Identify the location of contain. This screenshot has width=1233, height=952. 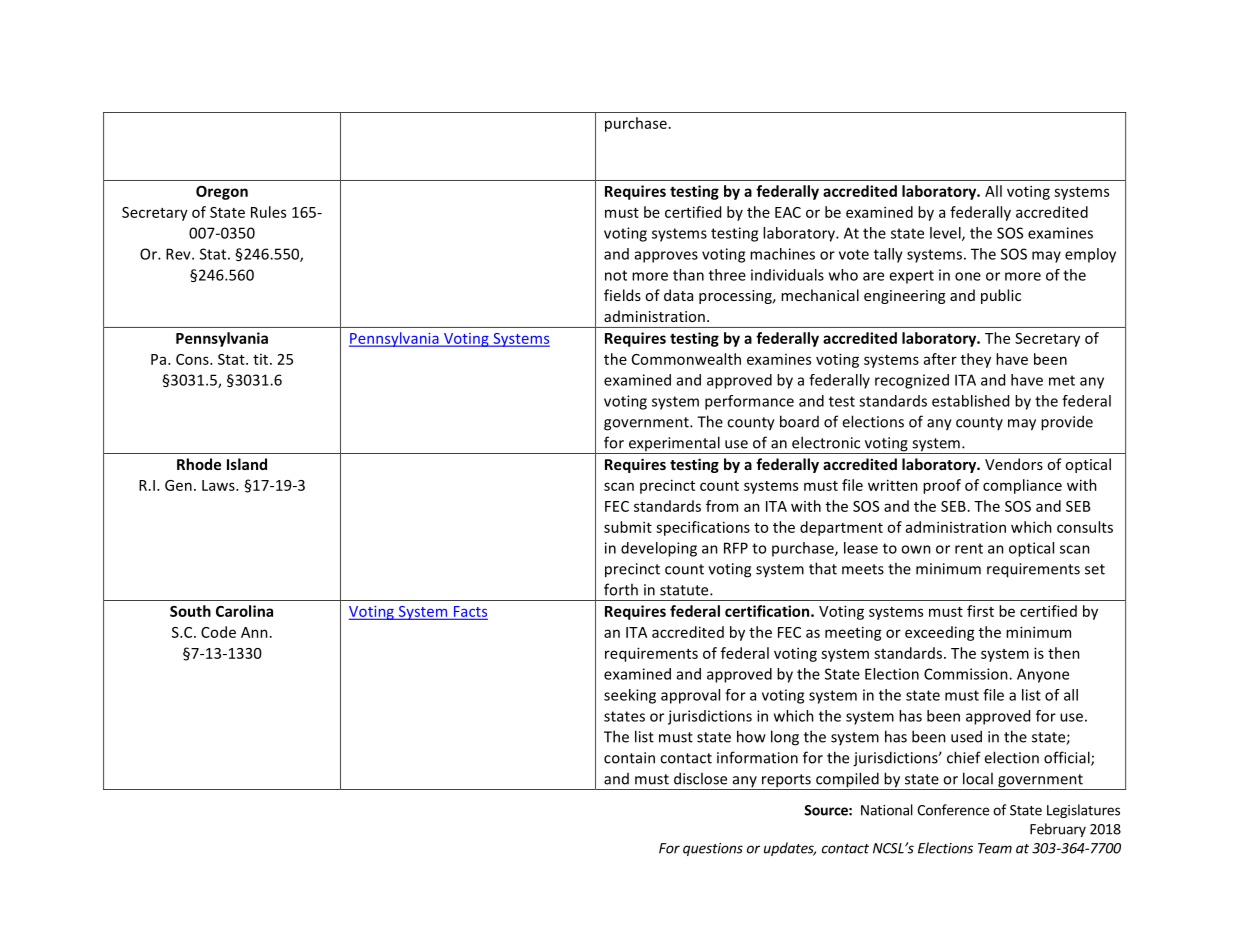
(629, 758).
